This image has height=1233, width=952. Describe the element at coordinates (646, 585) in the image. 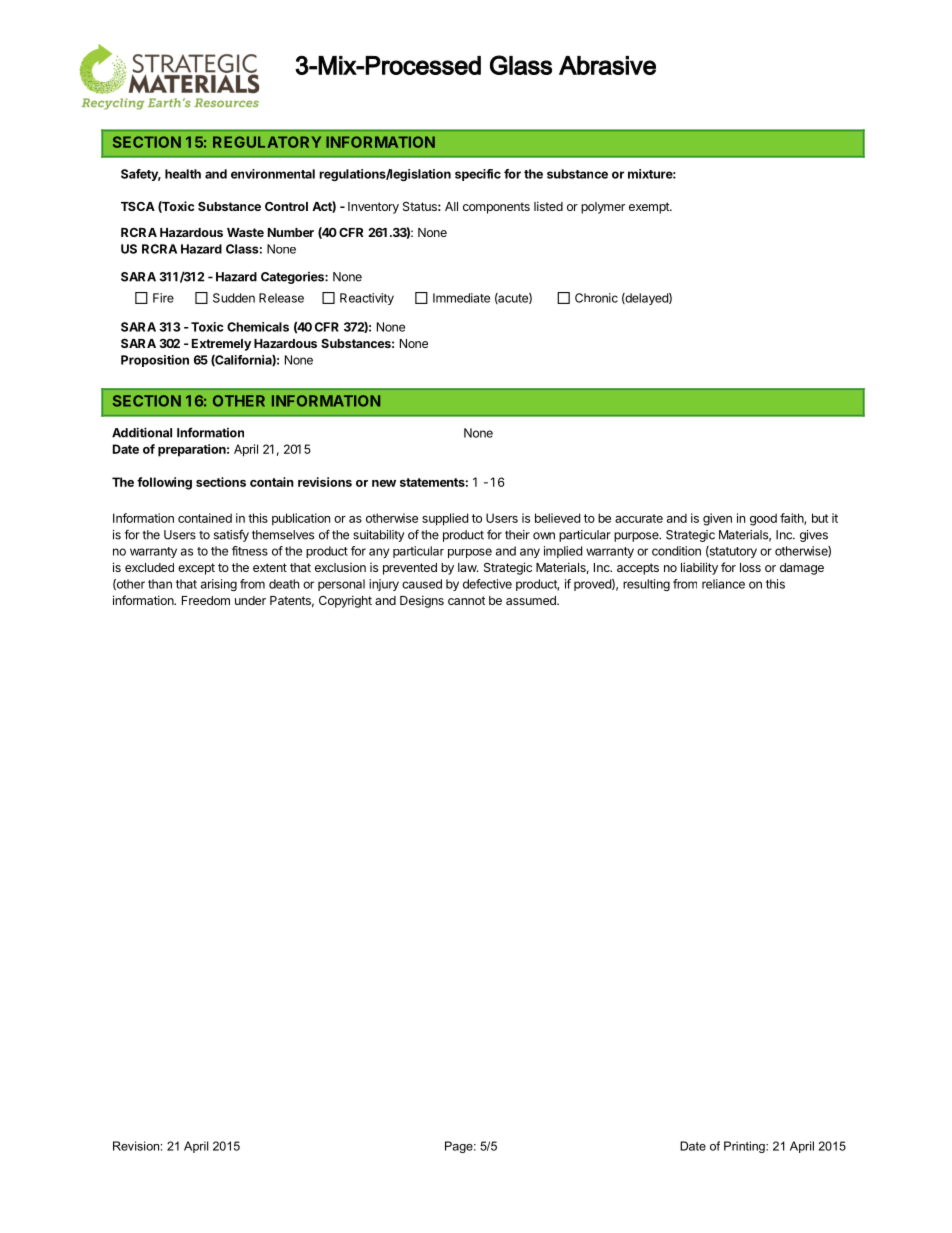

I see `resulting` at that location.
